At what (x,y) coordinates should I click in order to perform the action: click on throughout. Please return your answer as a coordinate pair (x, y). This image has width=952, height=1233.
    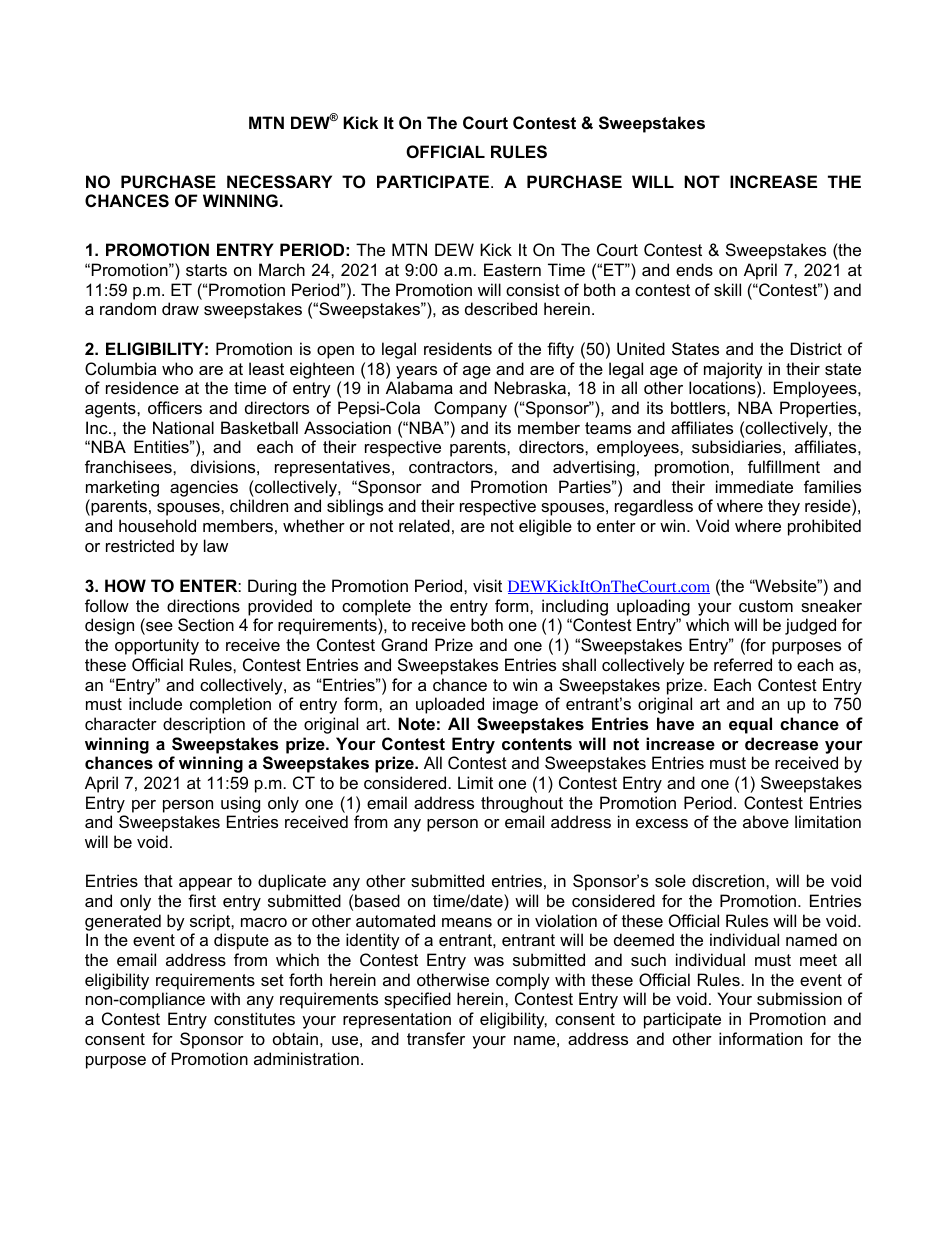
    Looking at the image, I should click on (522, 804).
